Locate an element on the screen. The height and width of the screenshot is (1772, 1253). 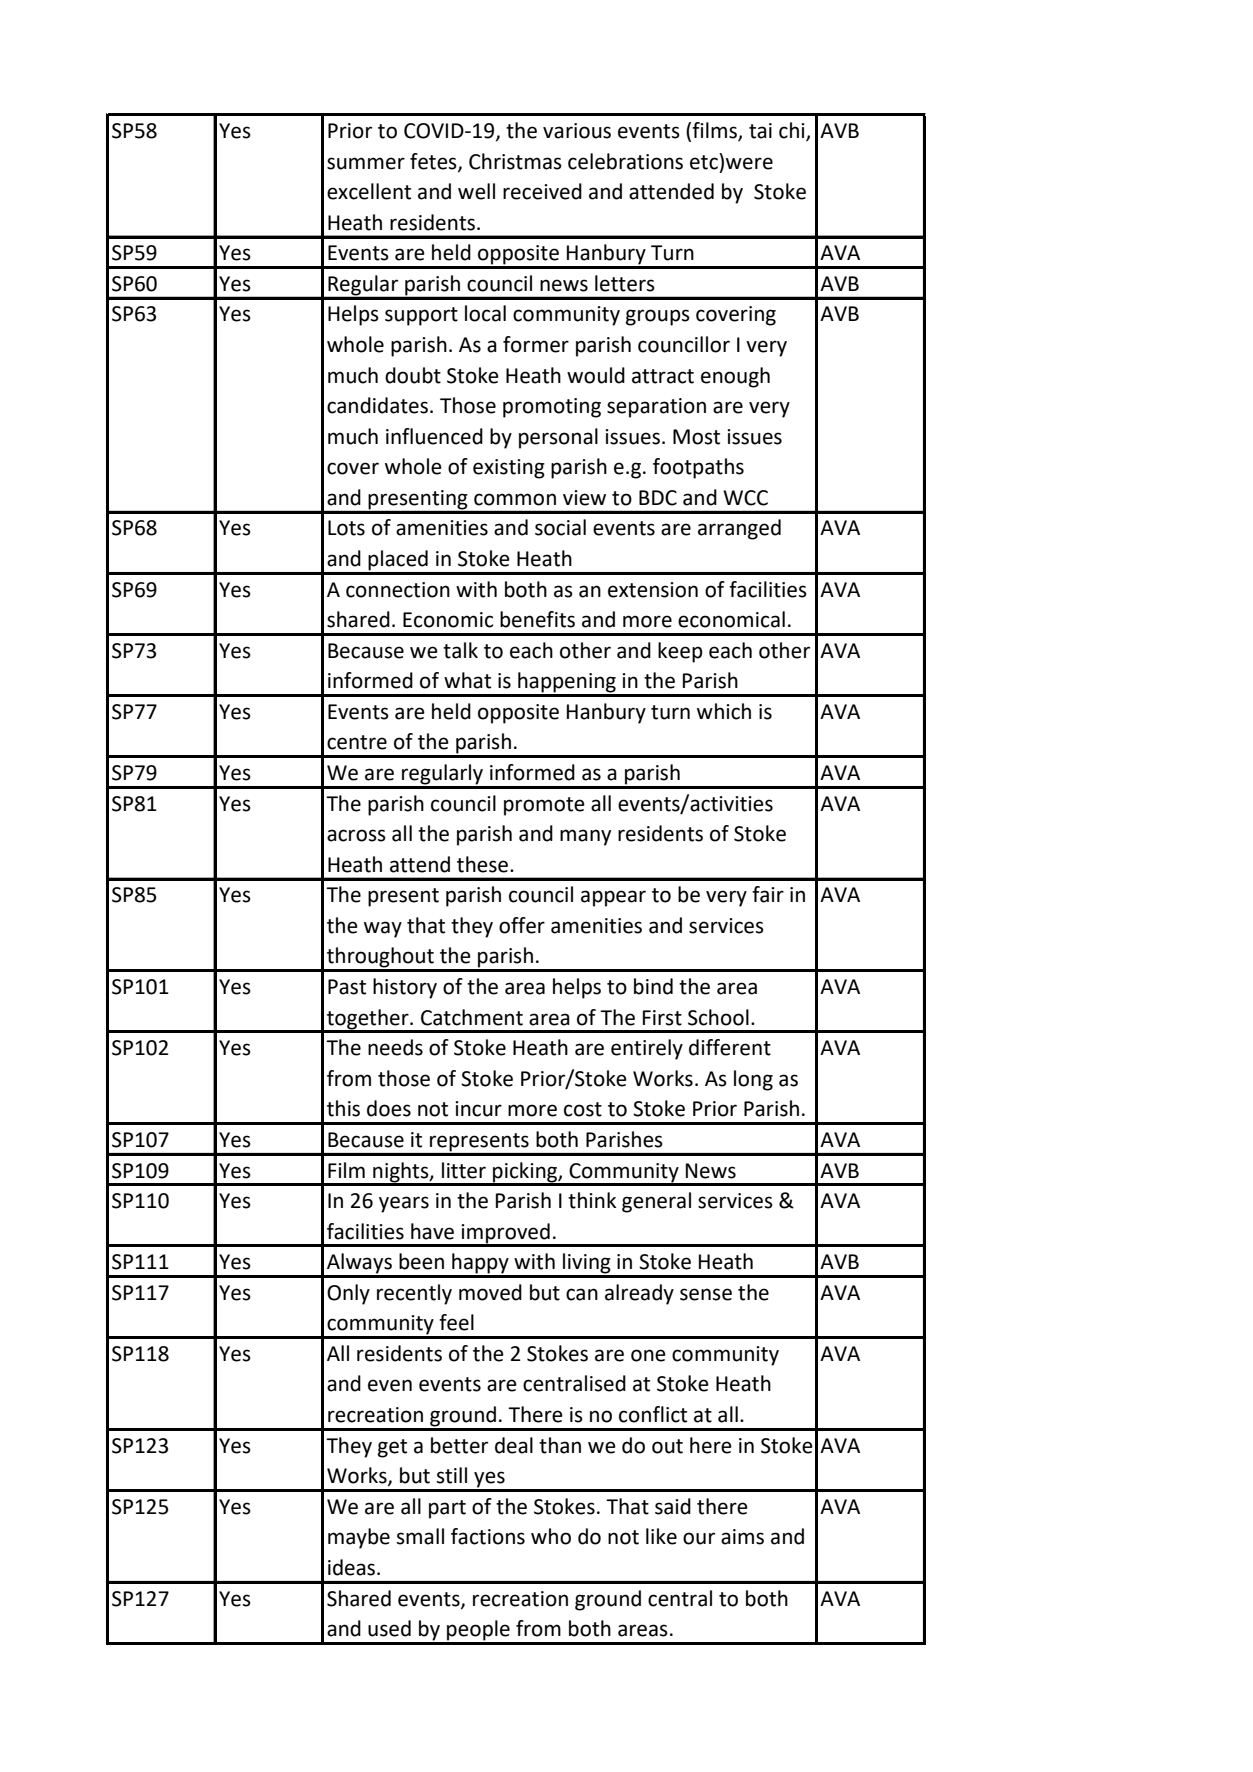
sense is located at coordinates (706, 1294).
